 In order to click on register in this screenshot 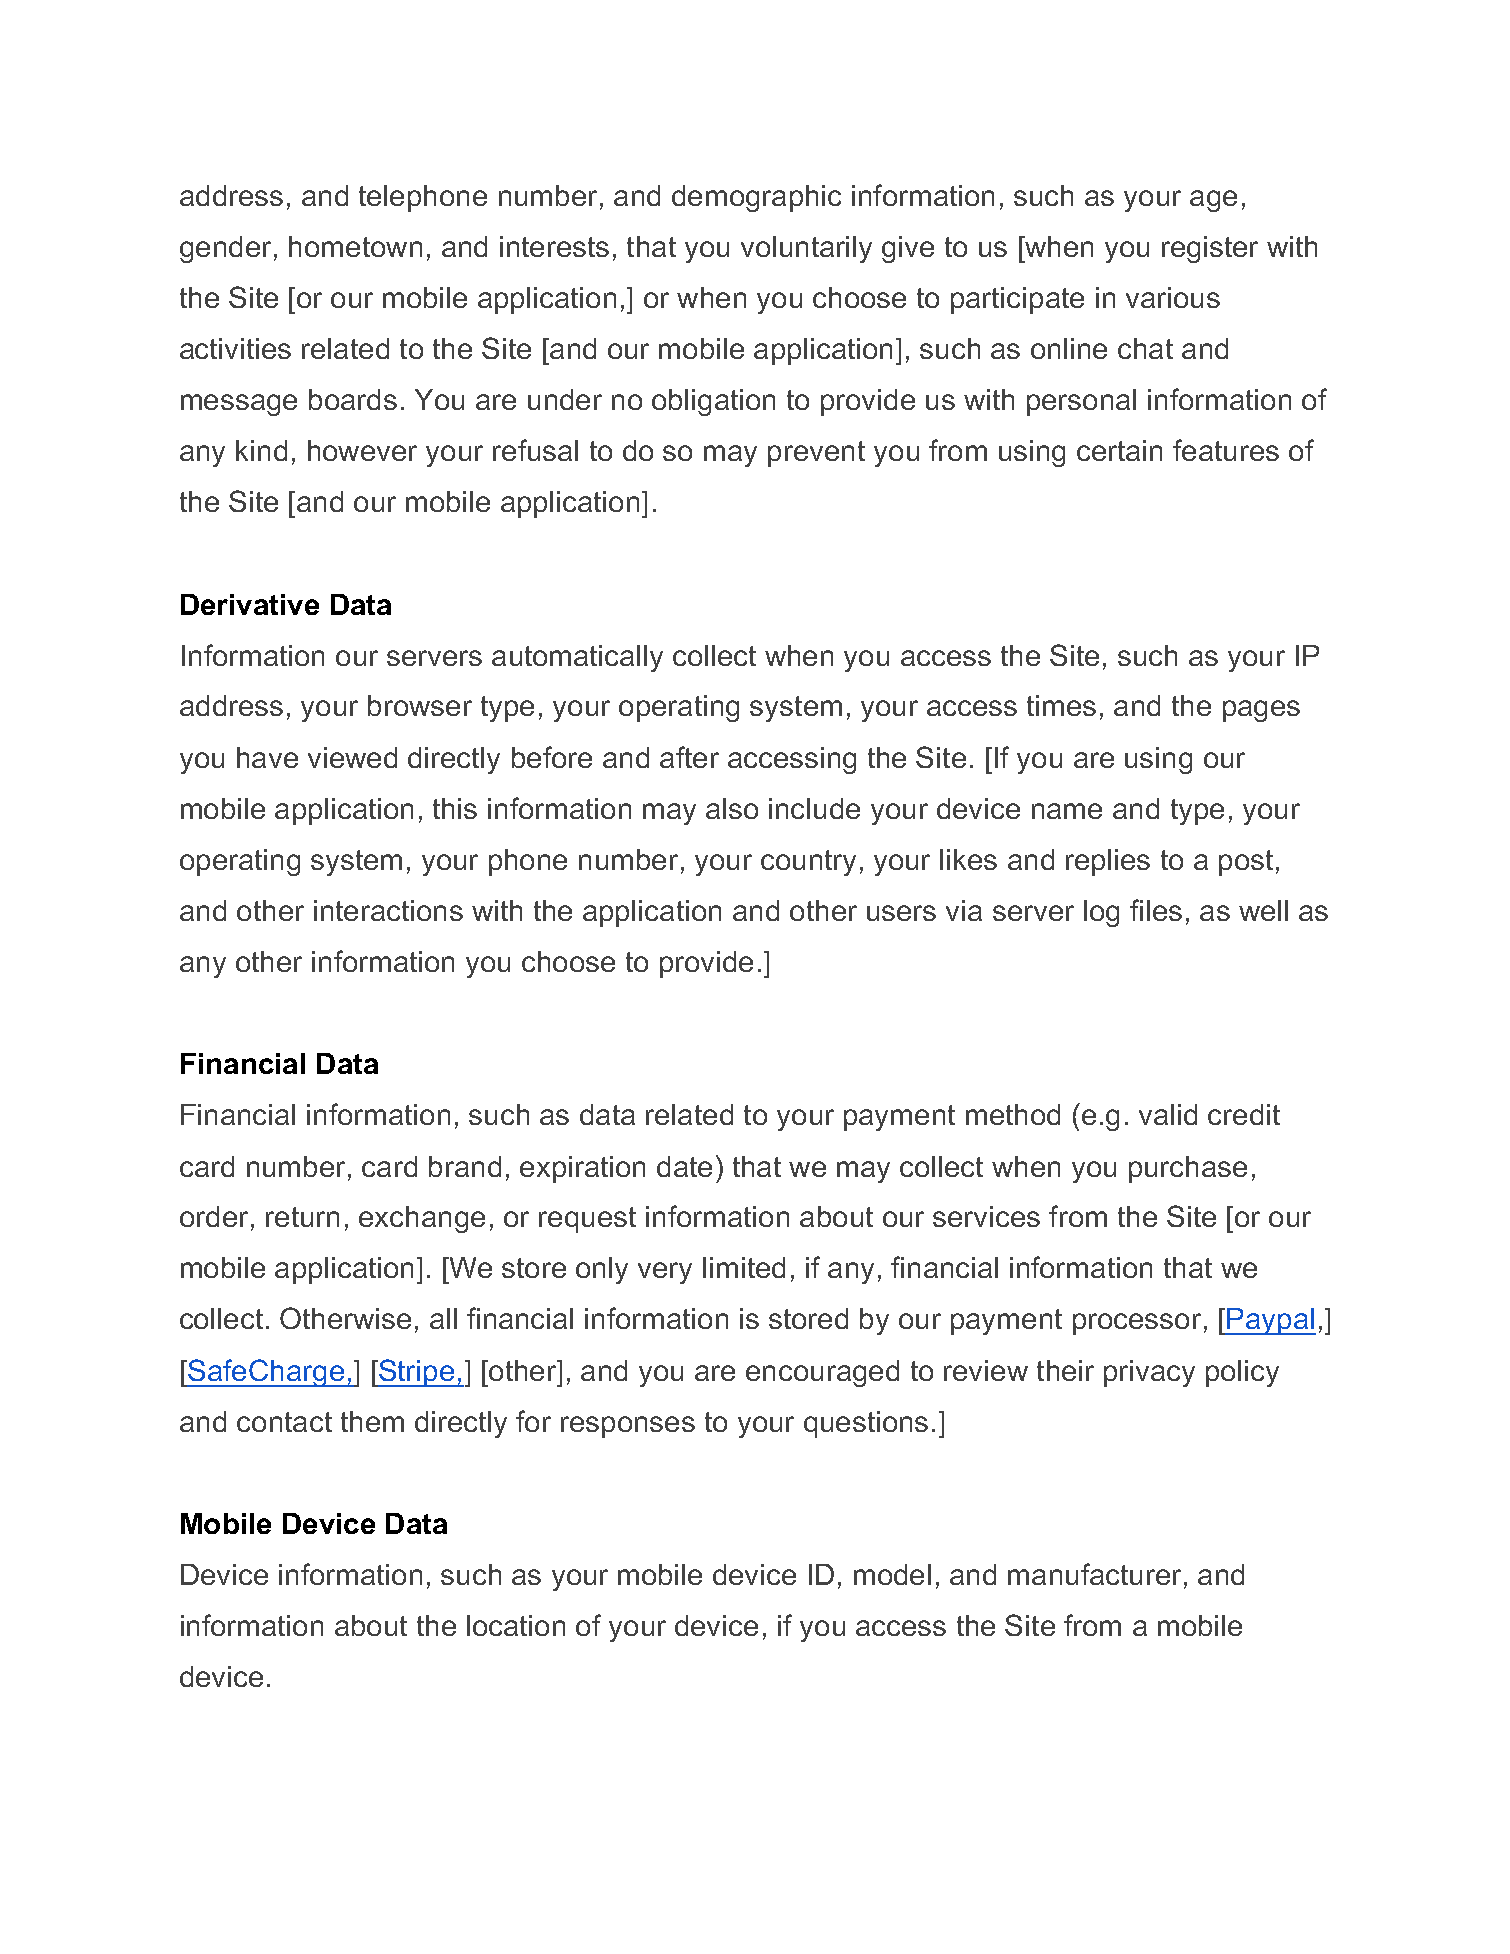, I will do `click(1210, 249)`.
